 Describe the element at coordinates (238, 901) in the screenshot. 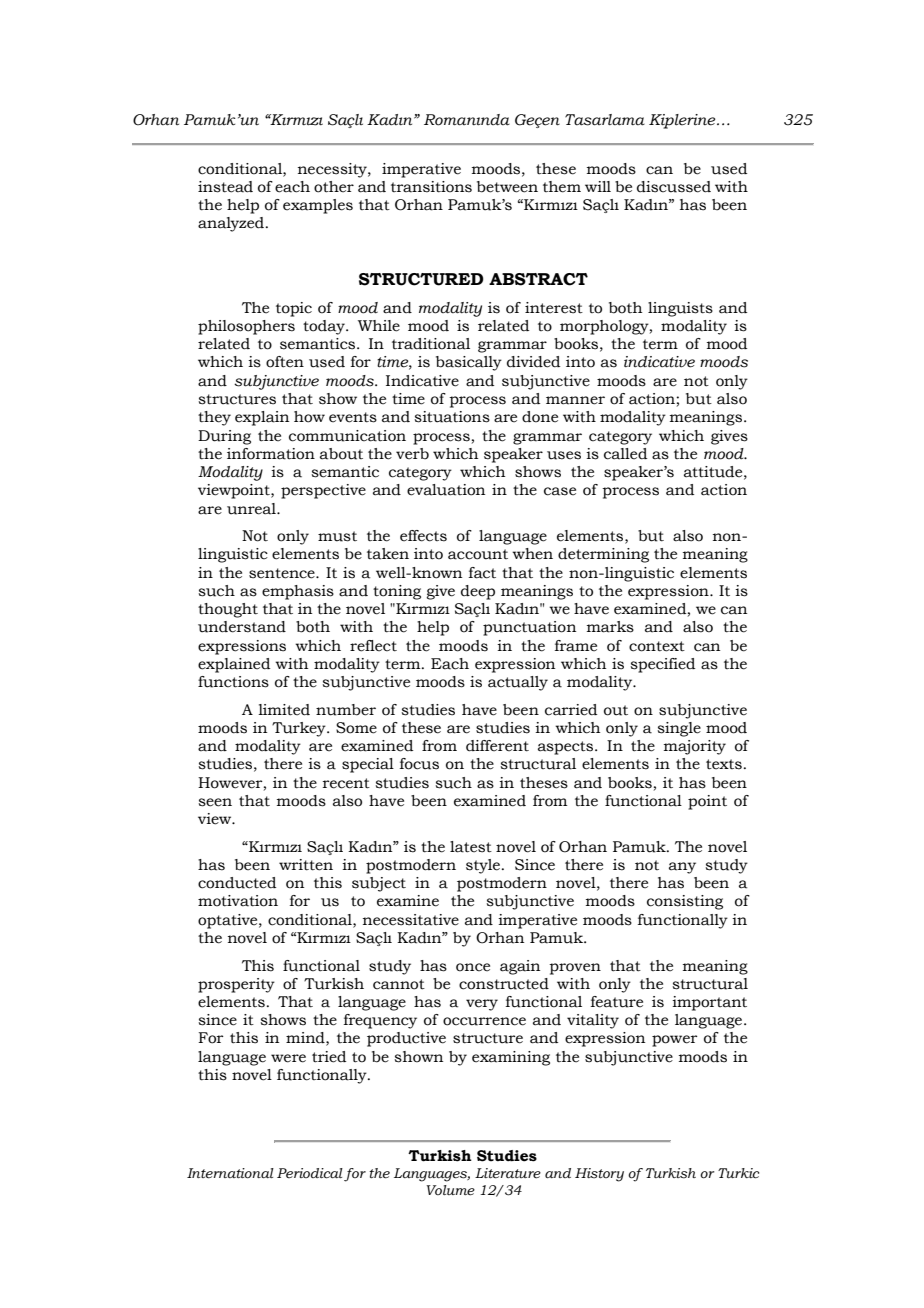

I see `motivation` at that location.
